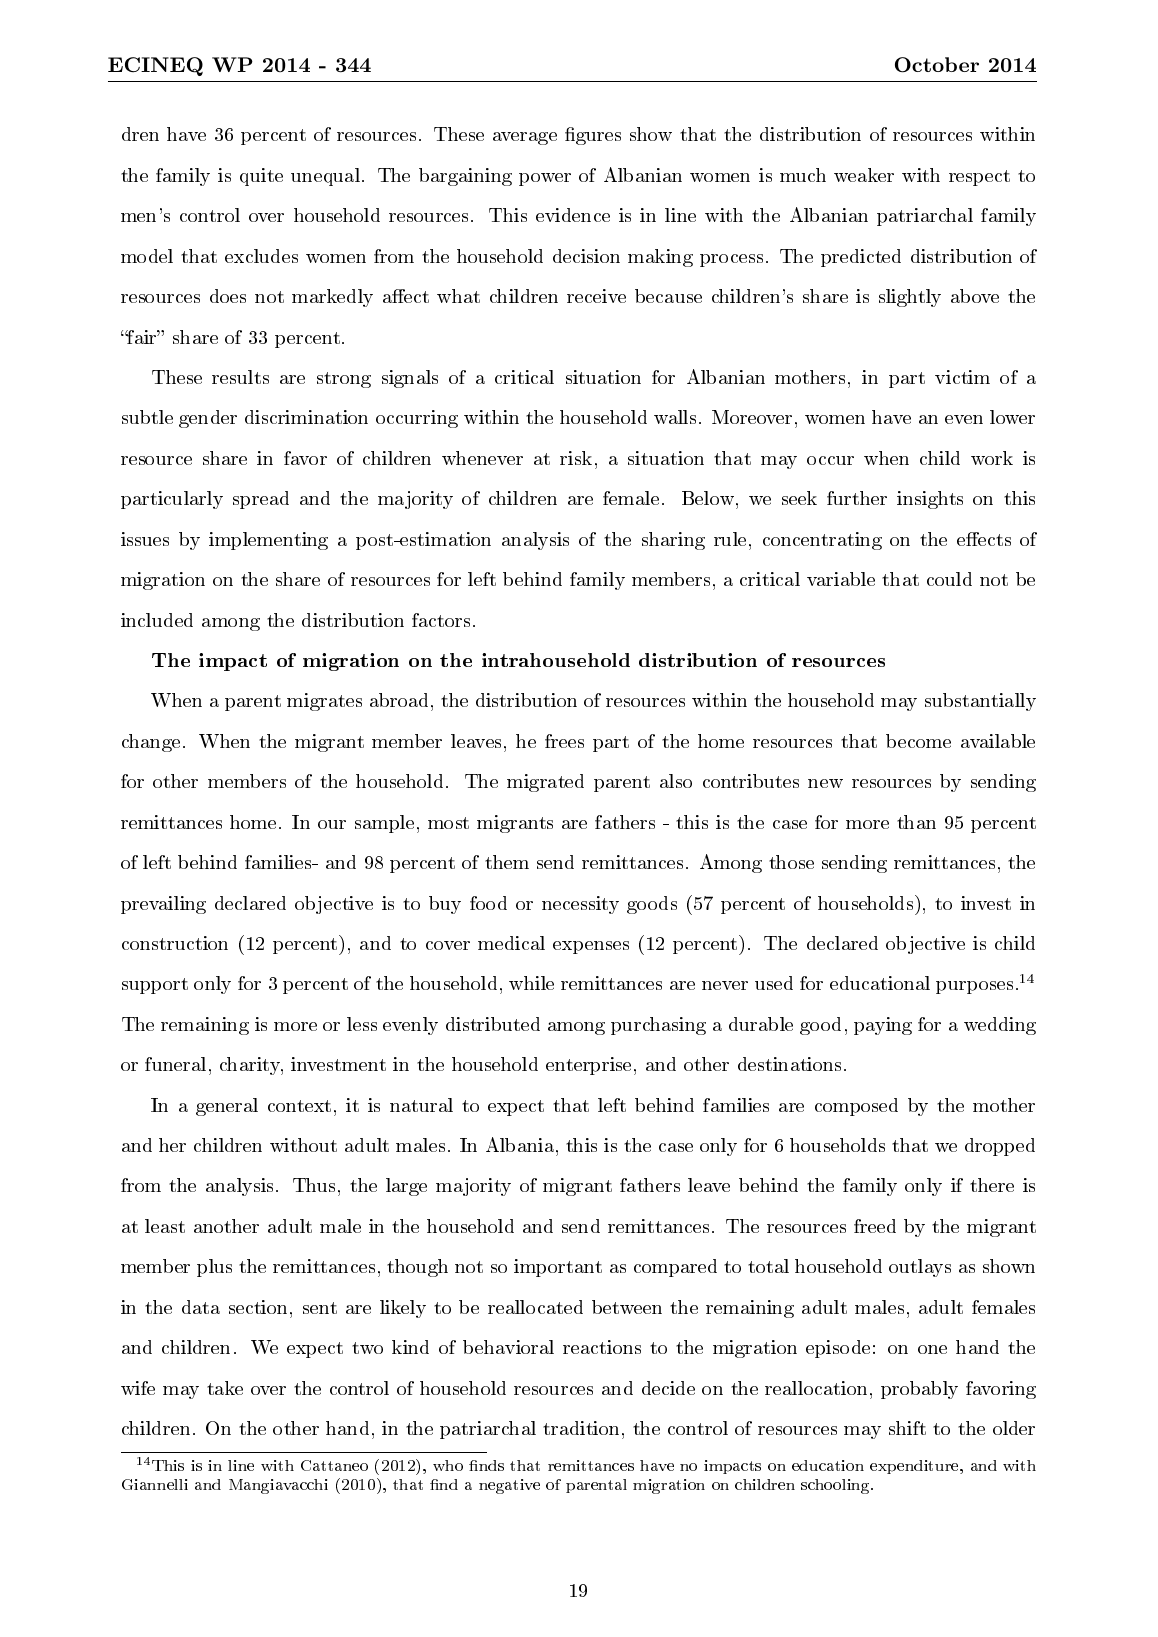 The height and width of the screenshot is (1637, 1158). I want to click on average, so click(525, 138).
